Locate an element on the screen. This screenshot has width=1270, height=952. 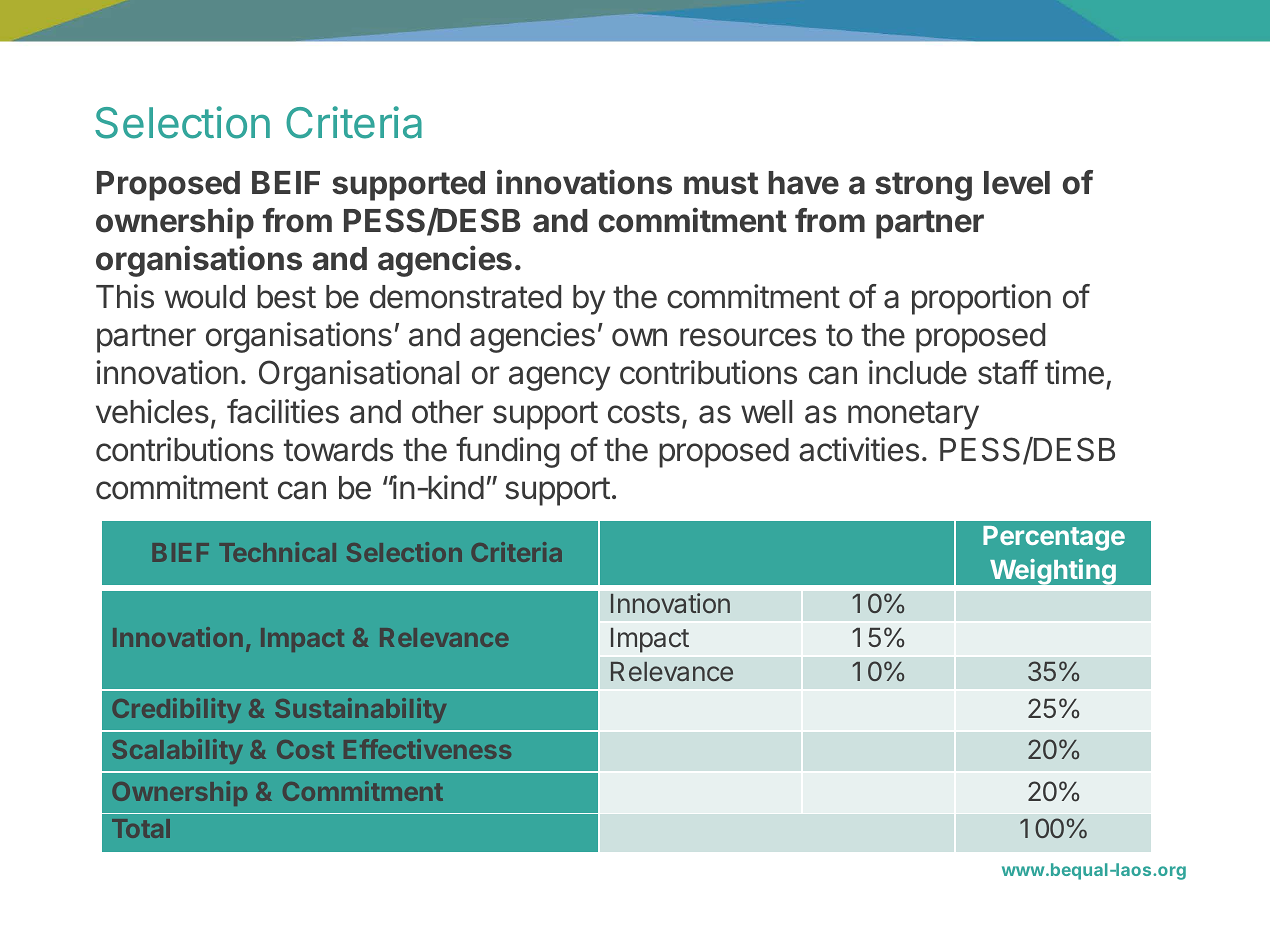
would is located at coordinates (205, 297).
